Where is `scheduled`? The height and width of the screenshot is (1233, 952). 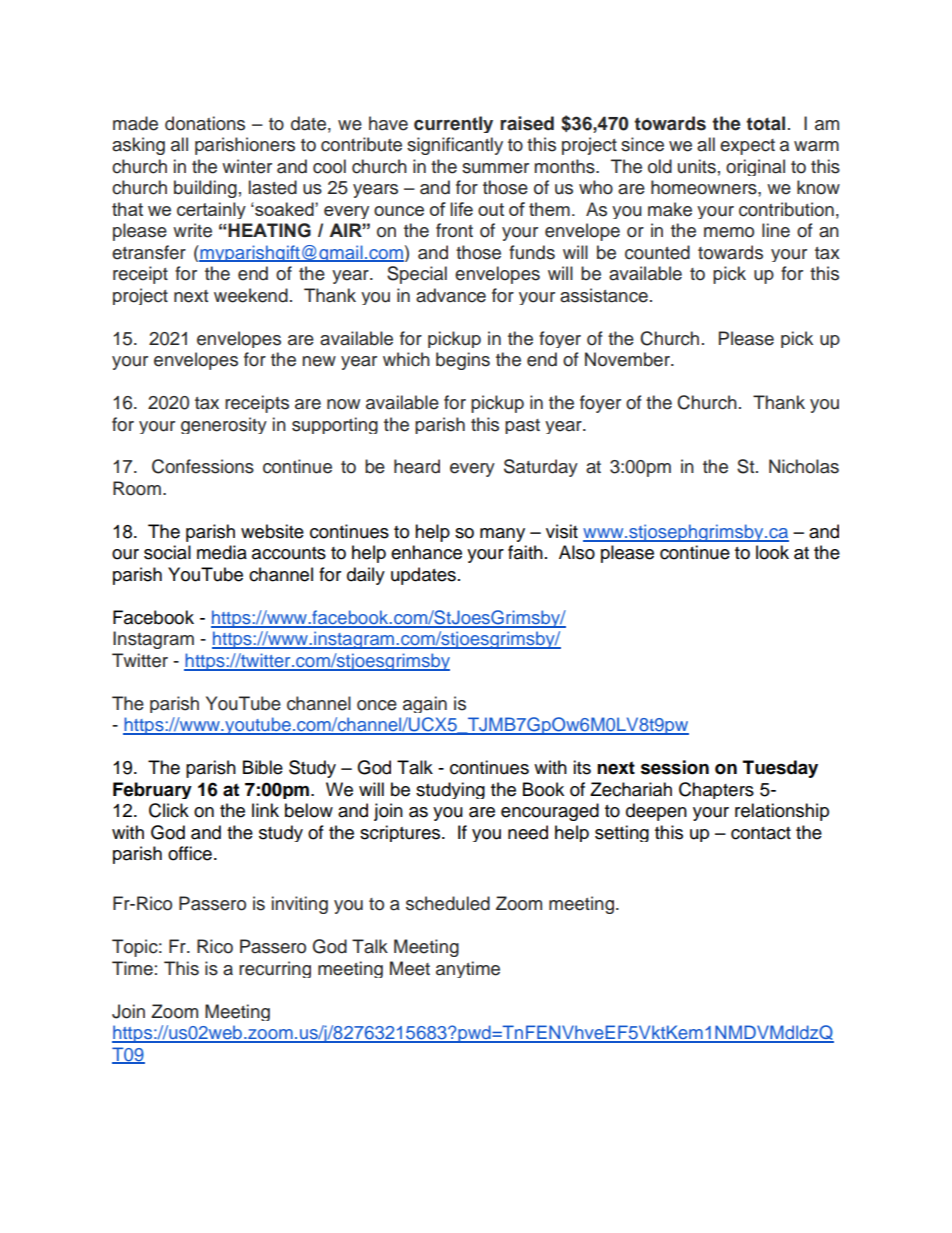
scheduled is located at coordinates (448, 903).
